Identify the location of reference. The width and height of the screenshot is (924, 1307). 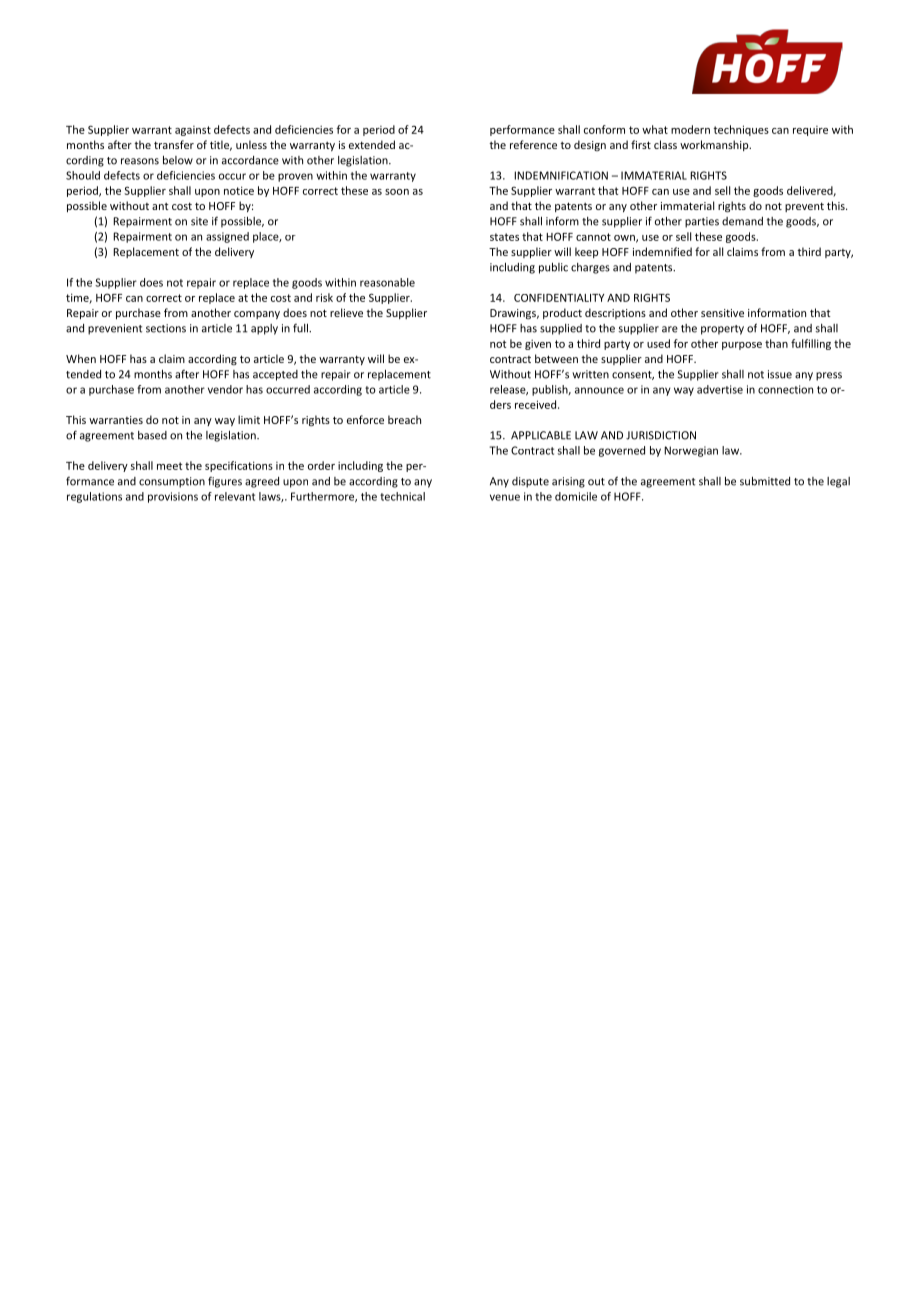
(533, 144).
